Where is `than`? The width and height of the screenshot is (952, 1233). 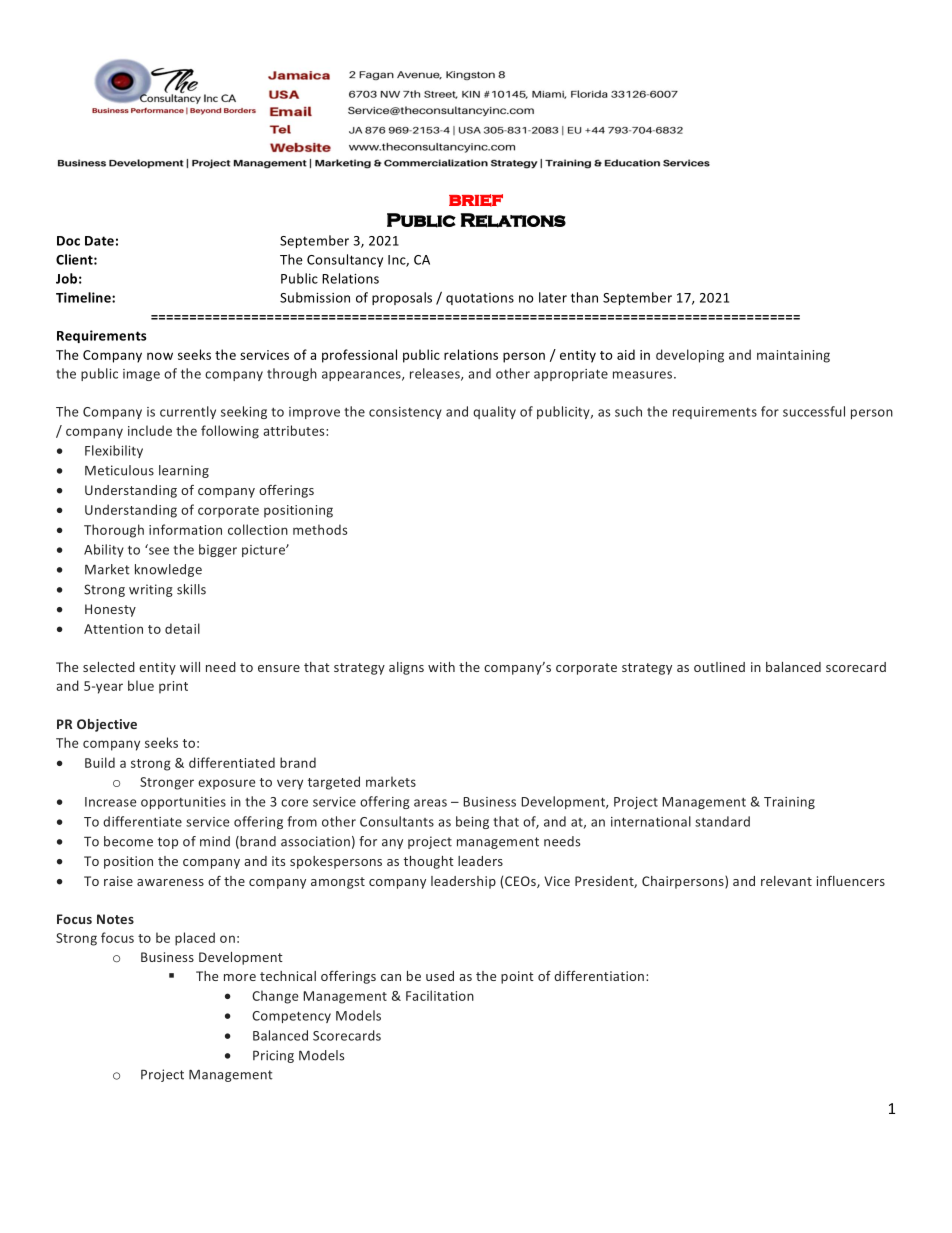
than is located at coordinates (584, 297).
